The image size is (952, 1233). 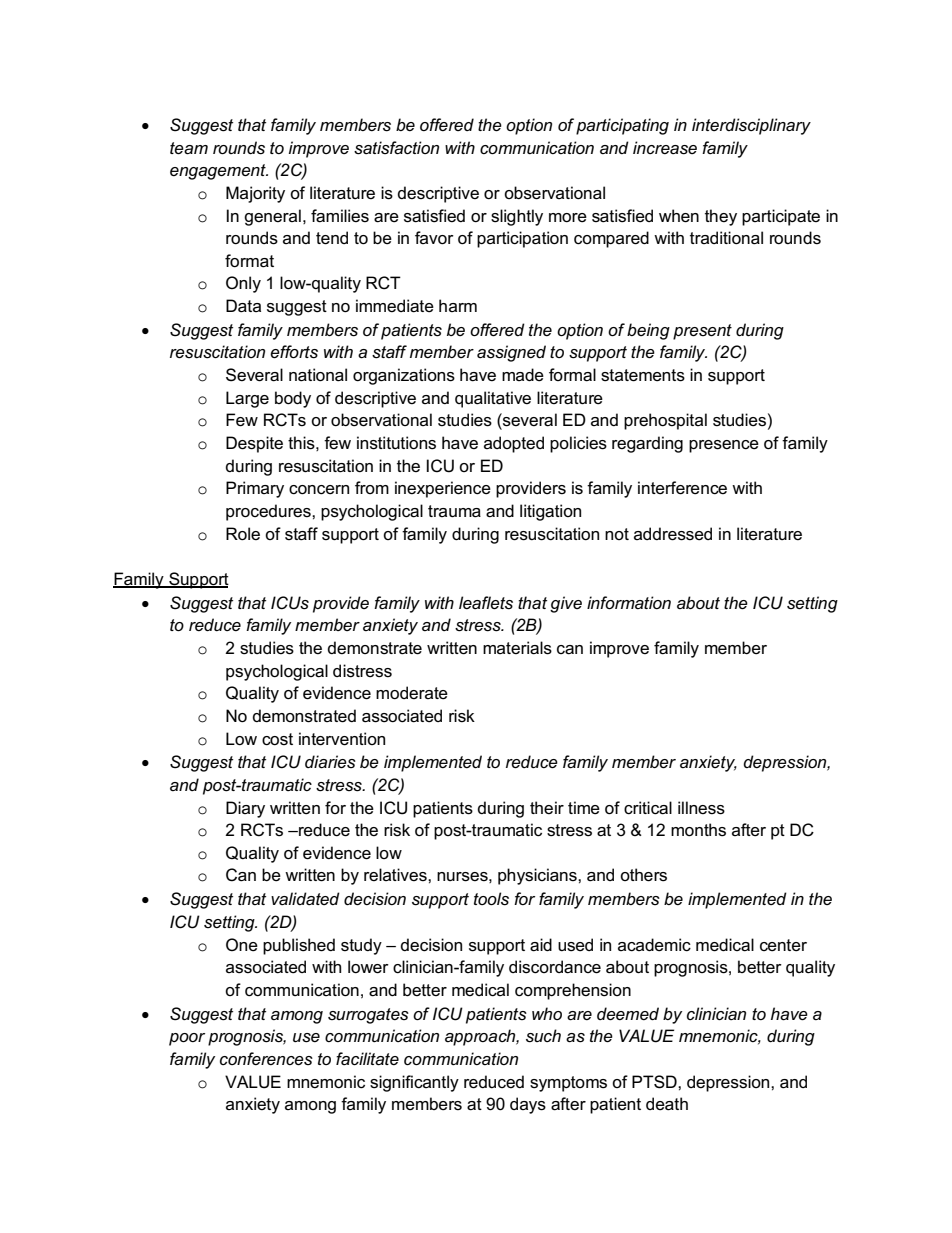 I want to click on slightly, so click(x=517, y=217).
